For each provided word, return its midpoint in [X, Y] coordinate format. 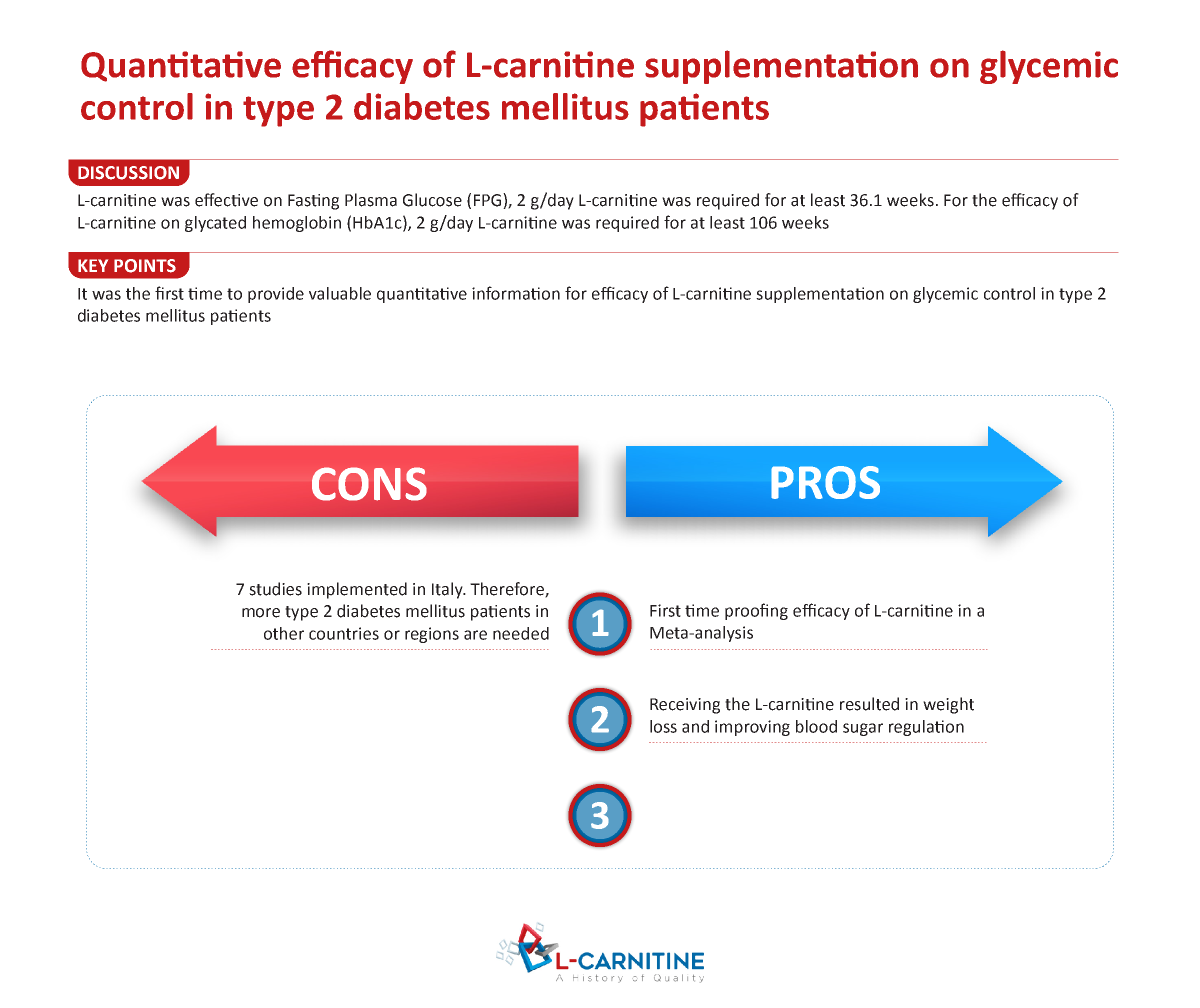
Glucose [432, 200]
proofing [756, 611]
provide [276, 295]
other [284, 633]
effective [226, 200]
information [516, 293]
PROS [825, 482]
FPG [487, 200]
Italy [448, 590]
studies [275, 589]
